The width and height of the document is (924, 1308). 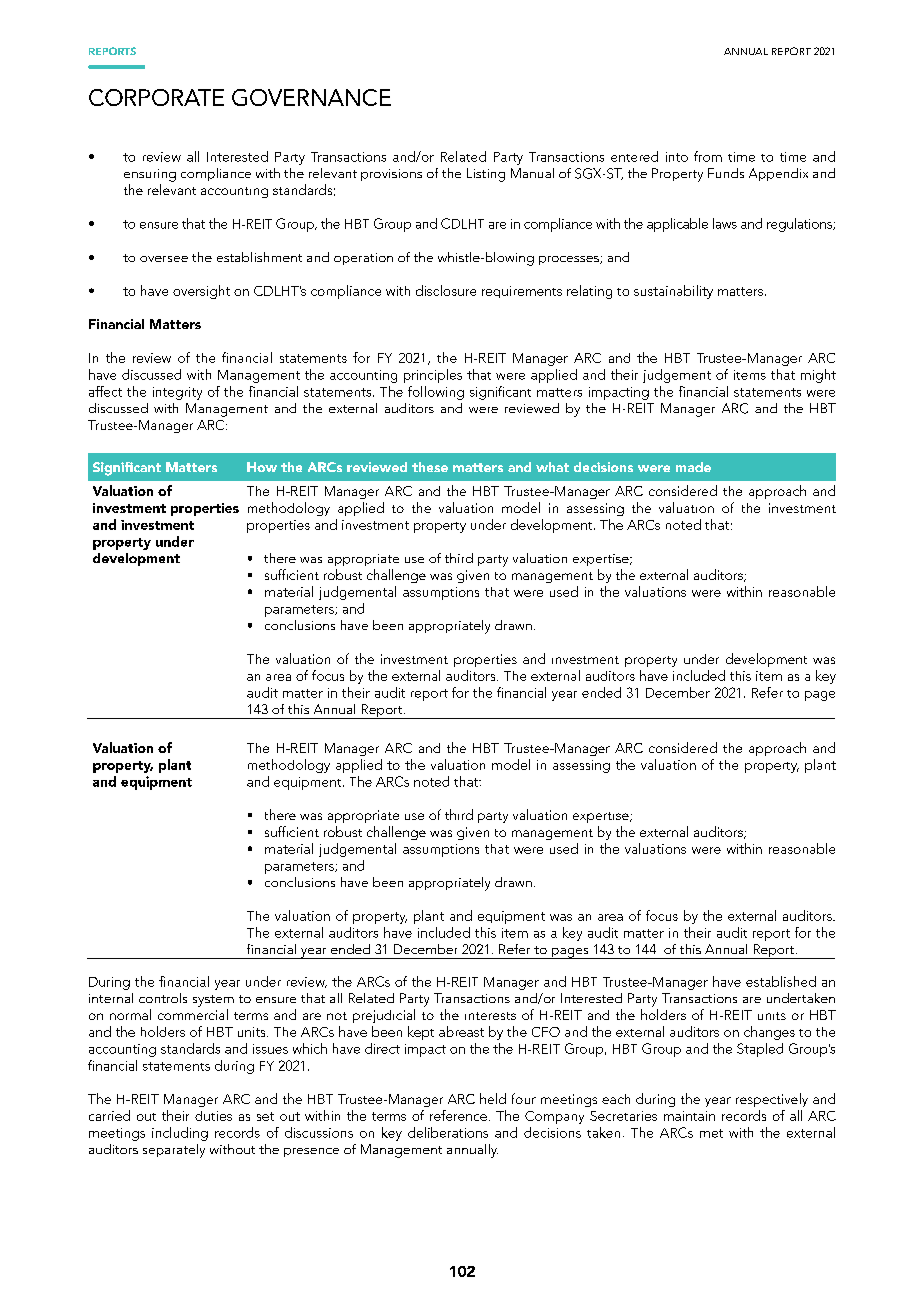 What do you see at coordinates (781, 981) in the document?
I see `established` at bounding box center [781, 981].
